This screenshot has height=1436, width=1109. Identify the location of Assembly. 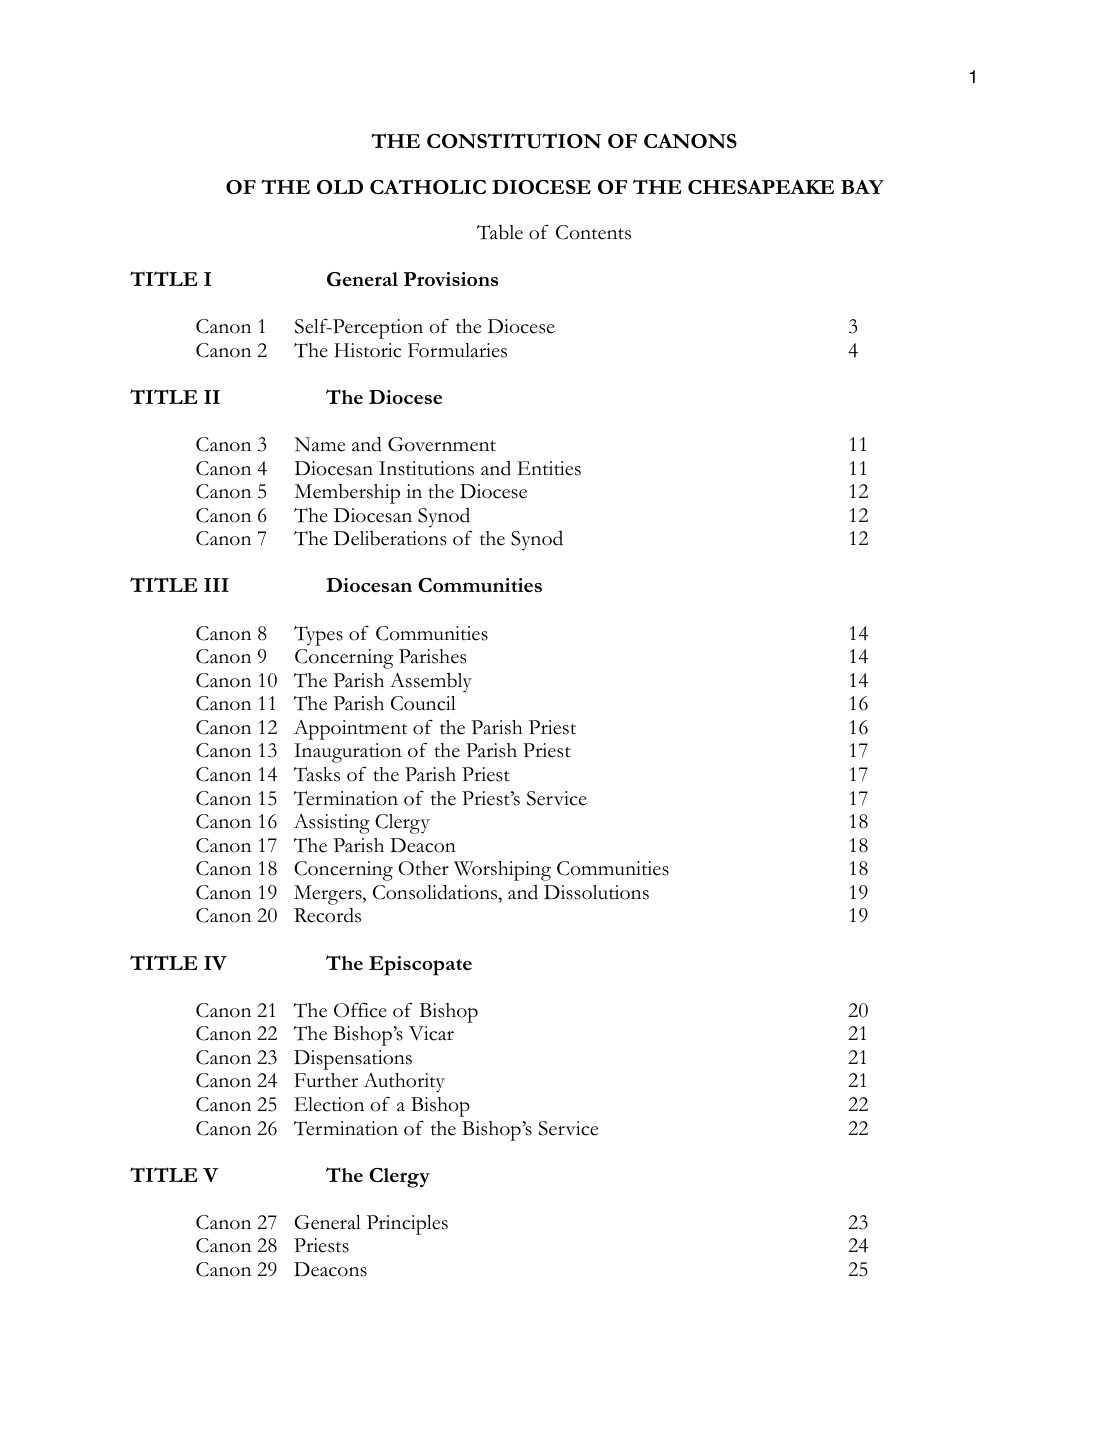
(431, 682).
